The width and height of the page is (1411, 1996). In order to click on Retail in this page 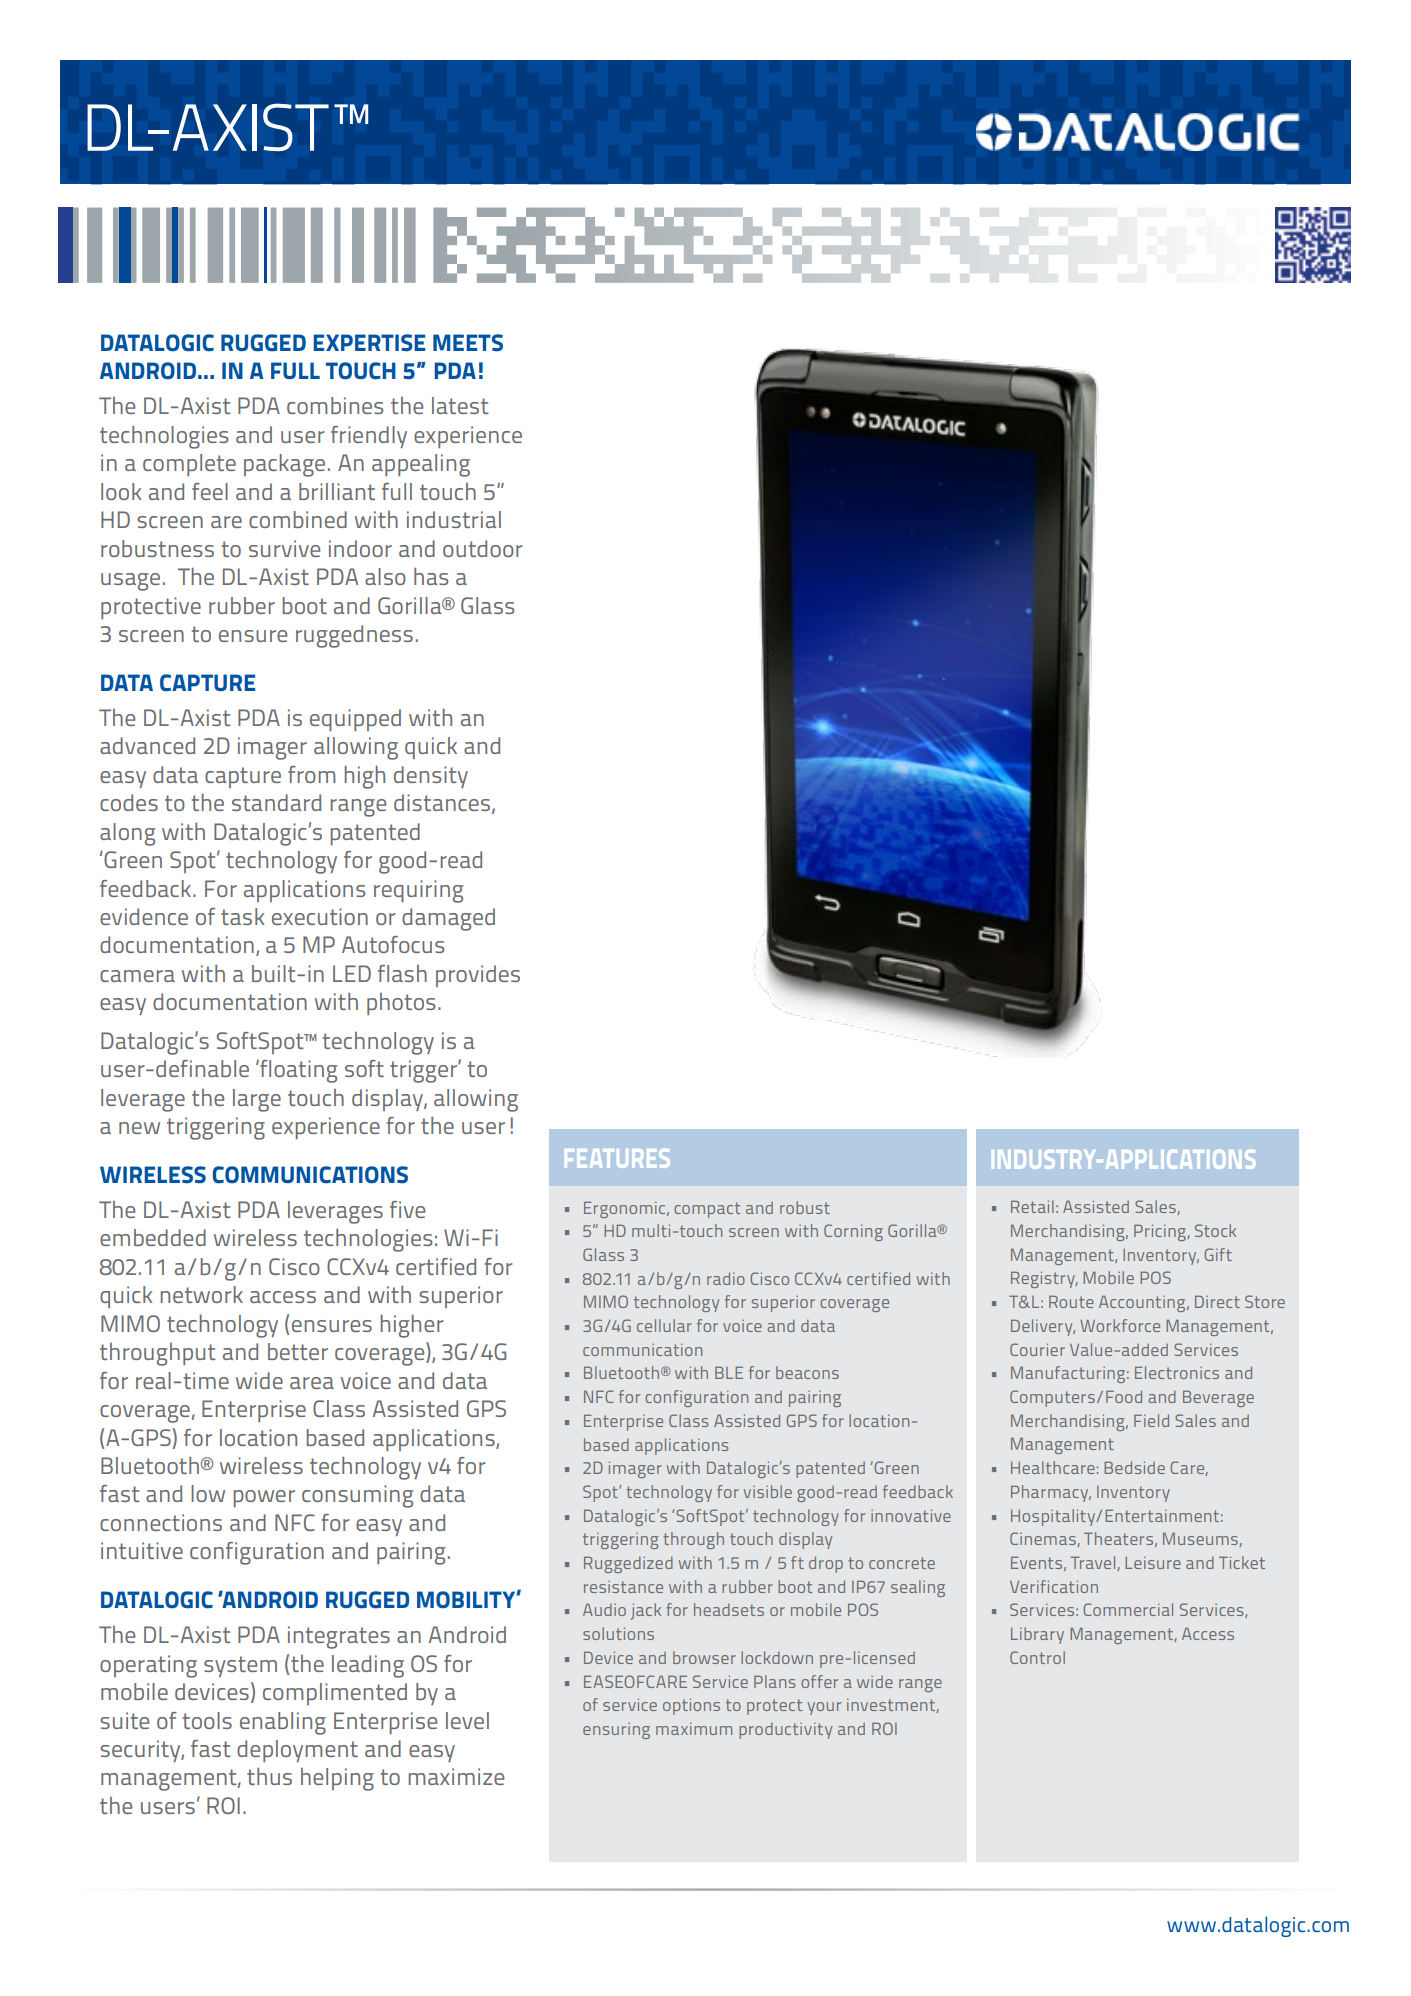, I will do `click(1032, 1206)`.
